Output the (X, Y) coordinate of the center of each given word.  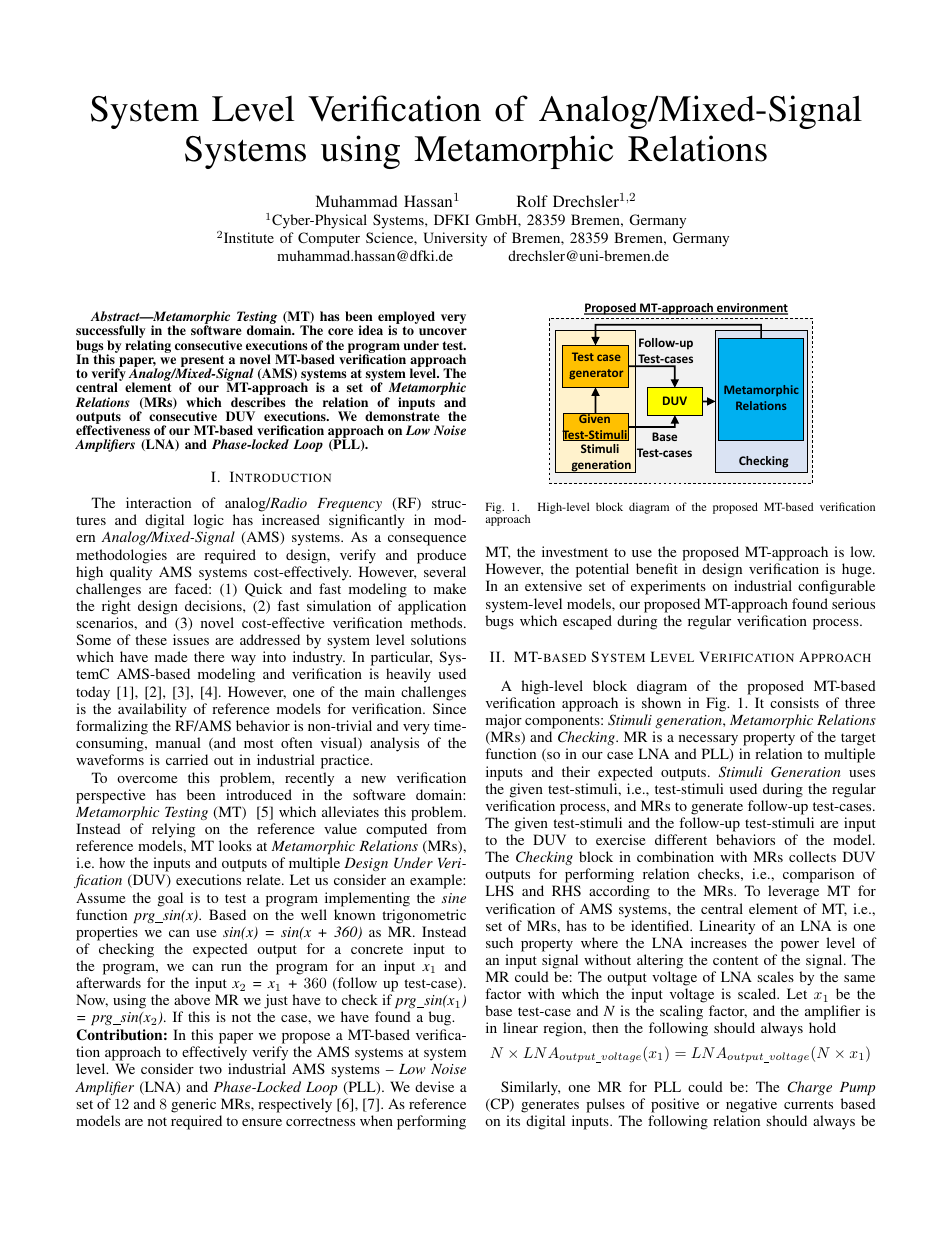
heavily (408, 675)
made (171, 656)
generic (193, 1105)
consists (794, 702)
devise (434, 1086)
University (455, 239)
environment (751, 309)
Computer (329, 239)
